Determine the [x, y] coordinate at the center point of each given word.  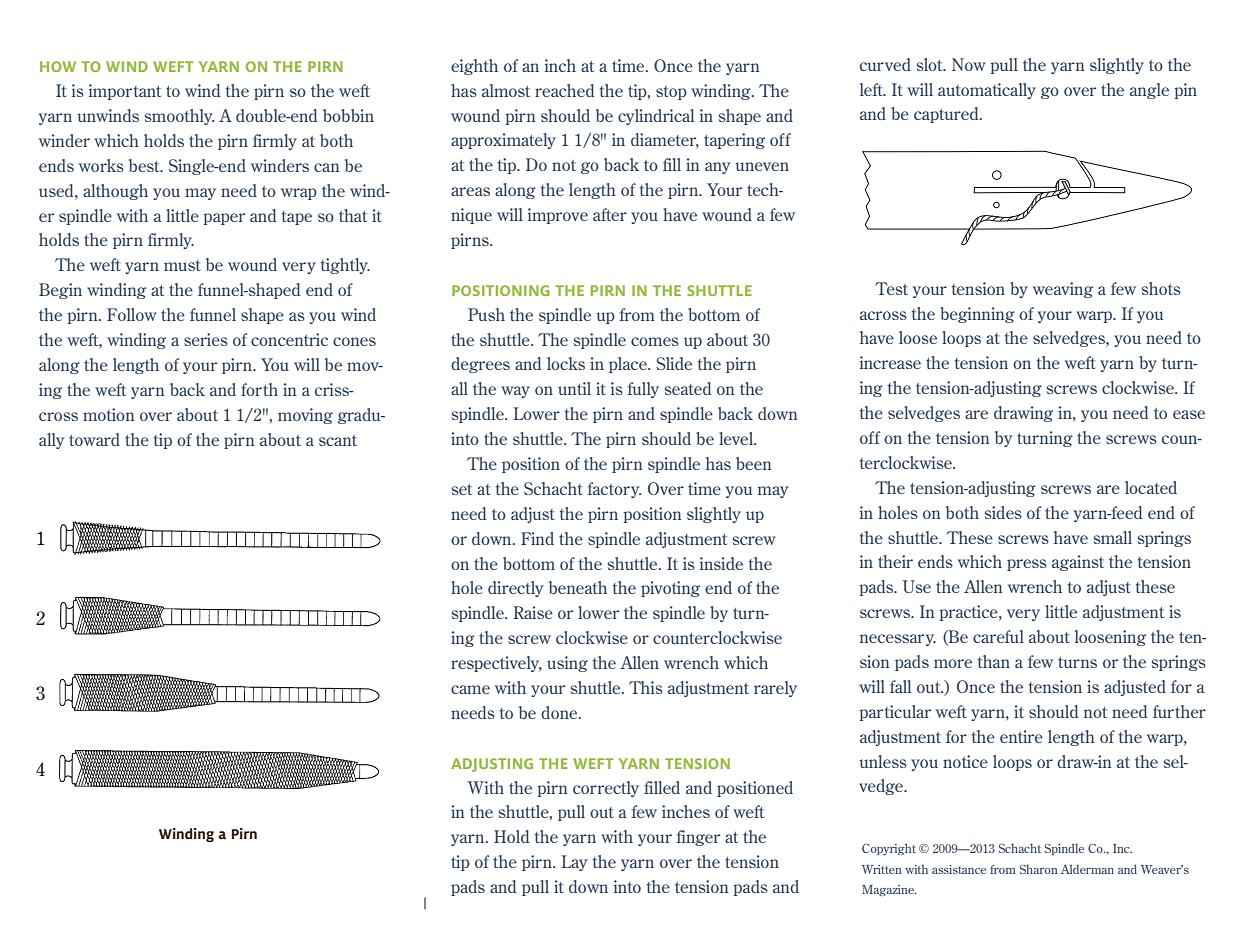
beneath [578, 587]
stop [671, 93]
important [125, 92]
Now [969, 64]
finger [698, 838]
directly [516, 589]
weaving [1063, 290]
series [206, 339]
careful [998, 636]
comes [655, 341]
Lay [574, 863]
